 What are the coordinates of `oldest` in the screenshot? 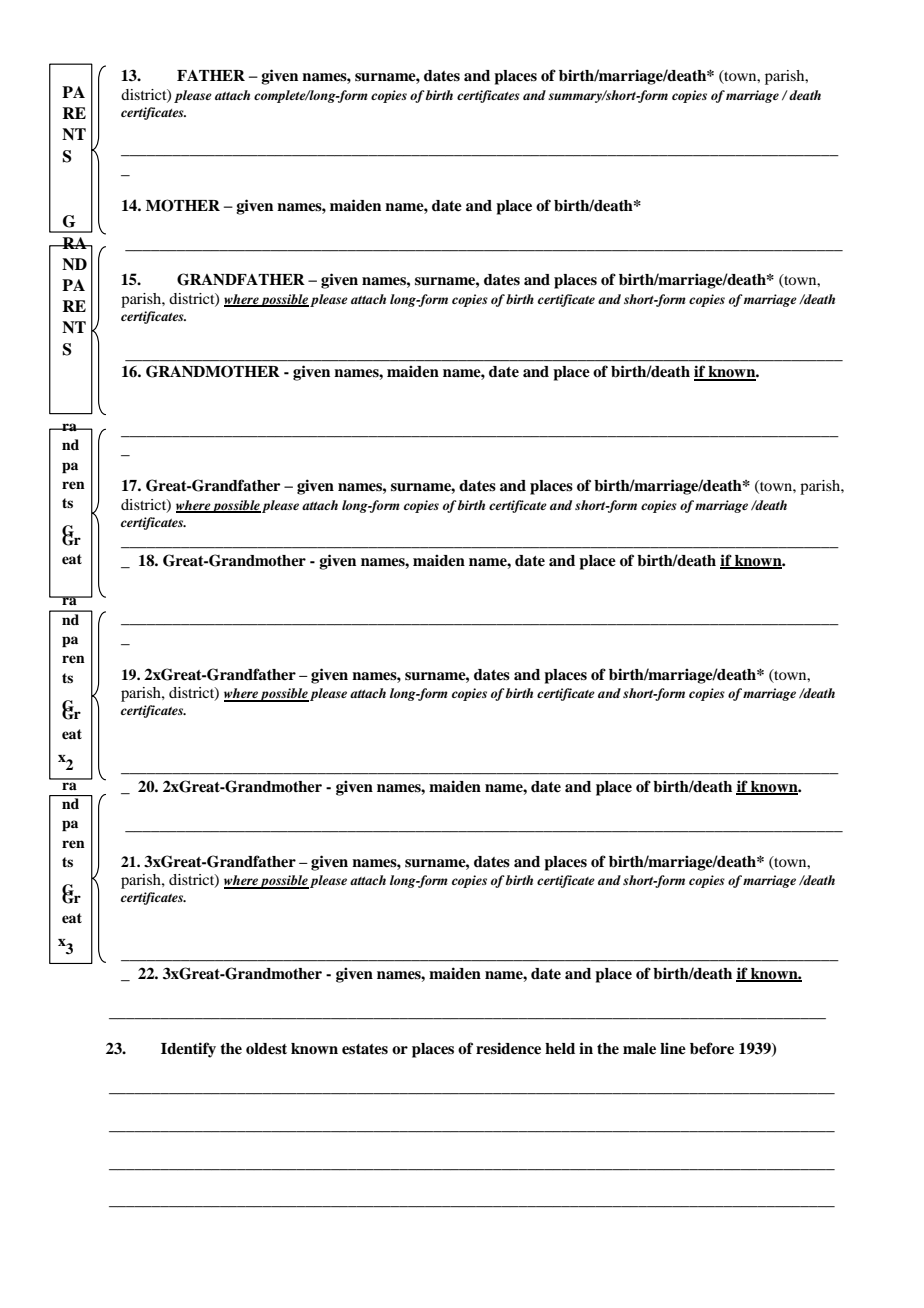 It's located at (266, 1049).
